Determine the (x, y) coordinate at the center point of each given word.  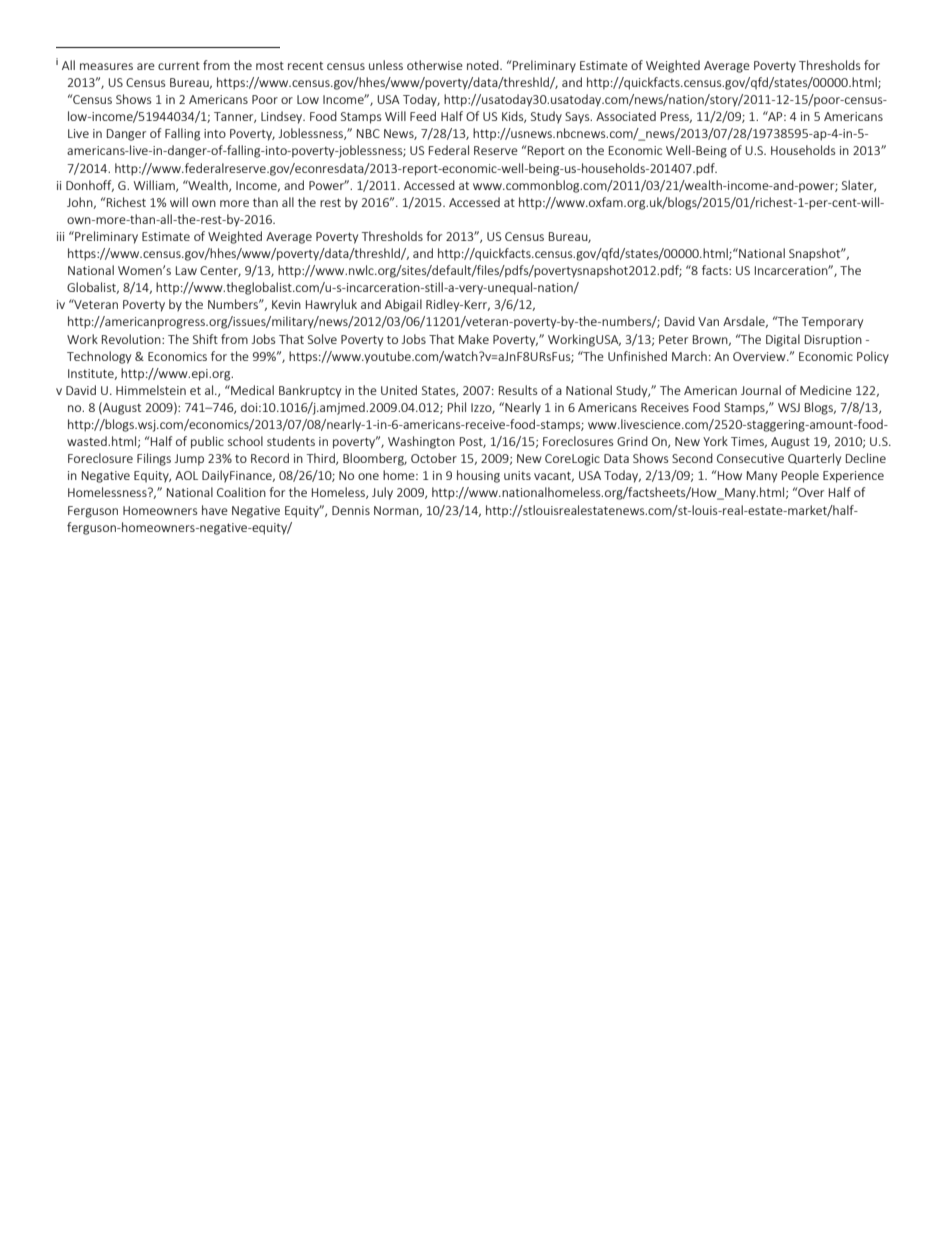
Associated (626, 116)
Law (186, 270)
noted (484, 65)
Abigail (403, 305)
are (146, 66)
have (215, 510)
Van (708, 321)
